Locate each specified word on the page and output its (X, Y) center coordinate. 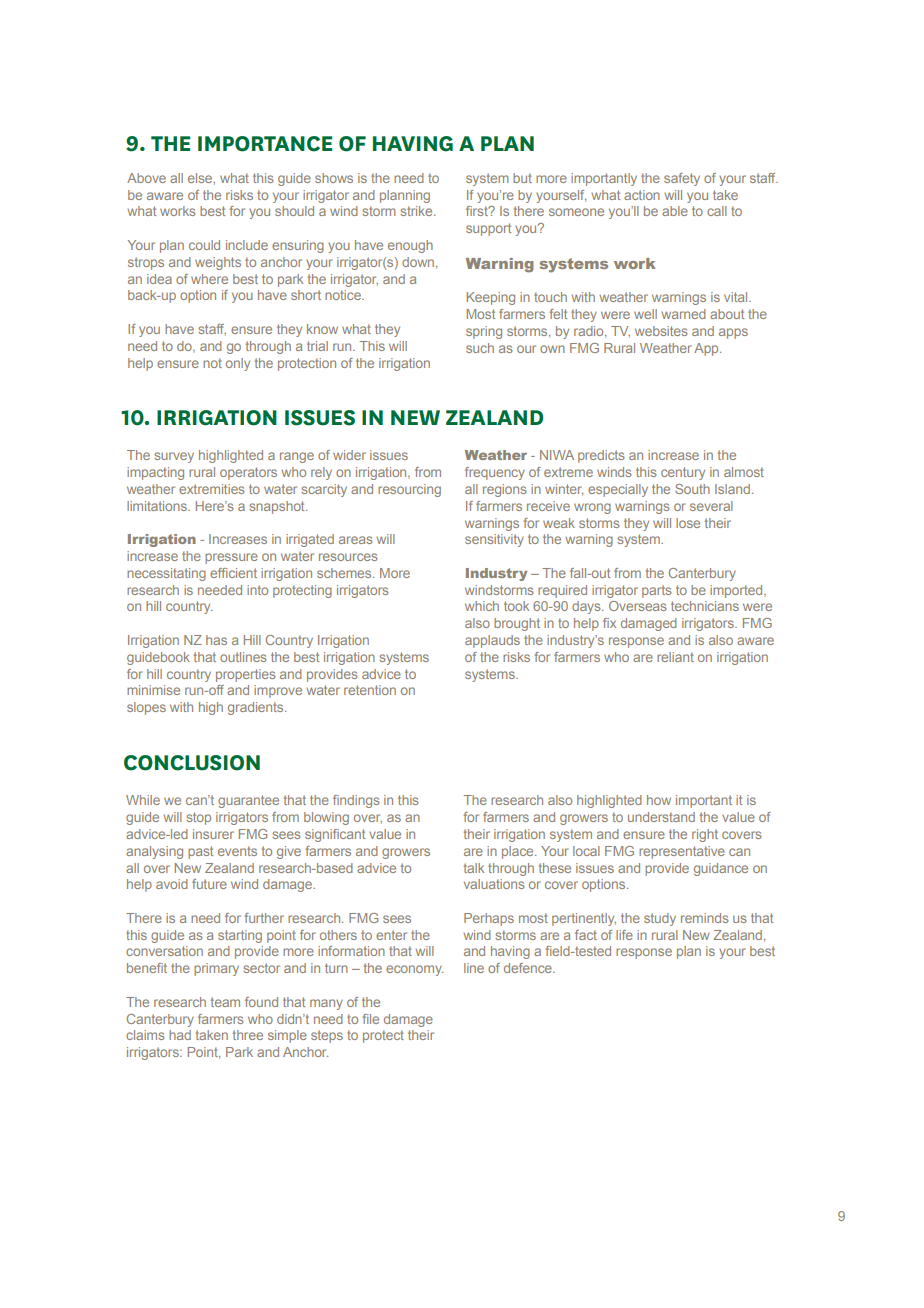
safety (682, 179)
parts (657, 591)
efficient (233, 573)
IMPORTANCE (265, 144)
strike (417, 211)
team (225, 1002)
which (482, 606)
